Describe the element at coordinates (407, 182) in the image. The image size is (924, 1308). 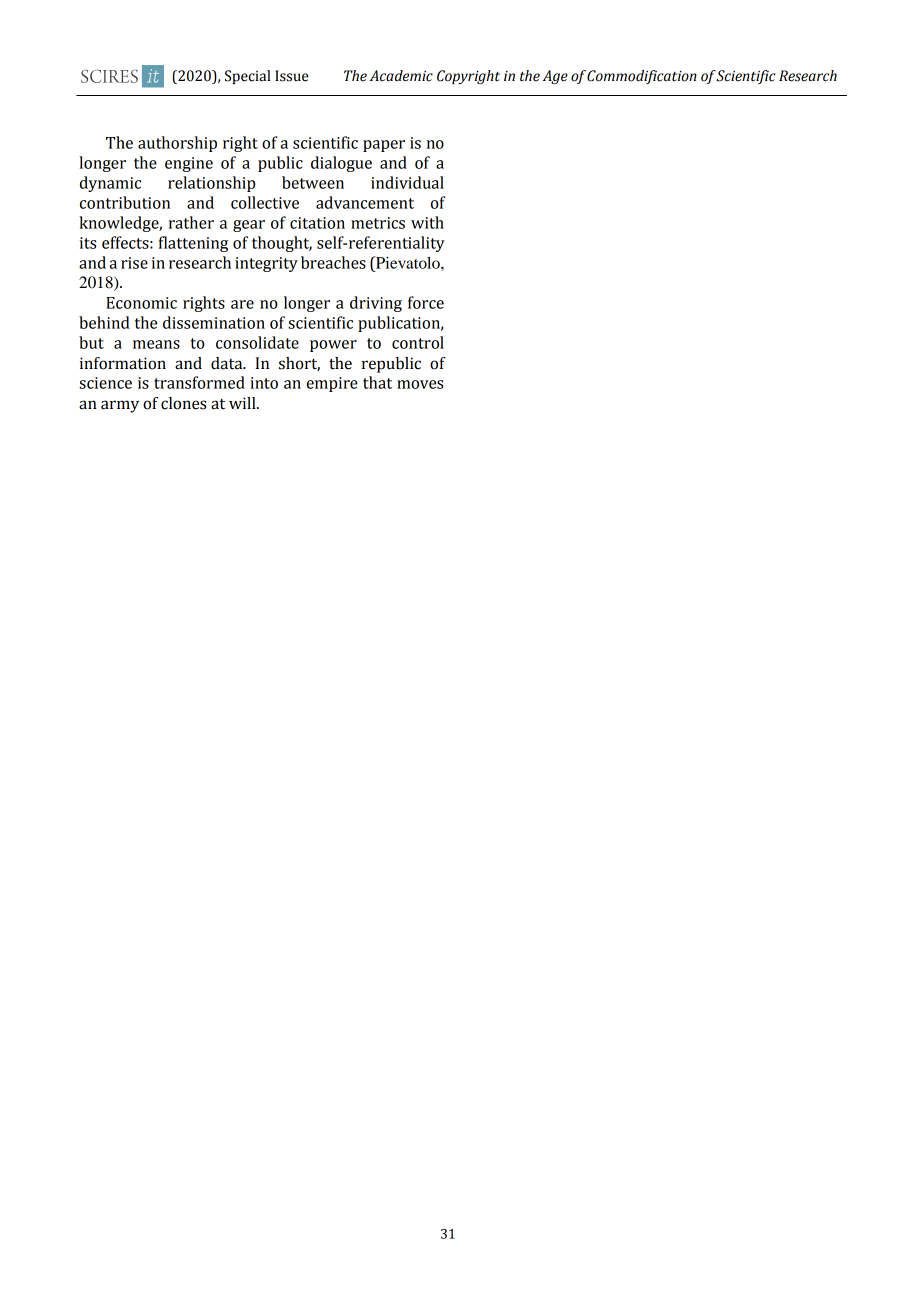
I see `individual` at that location.
